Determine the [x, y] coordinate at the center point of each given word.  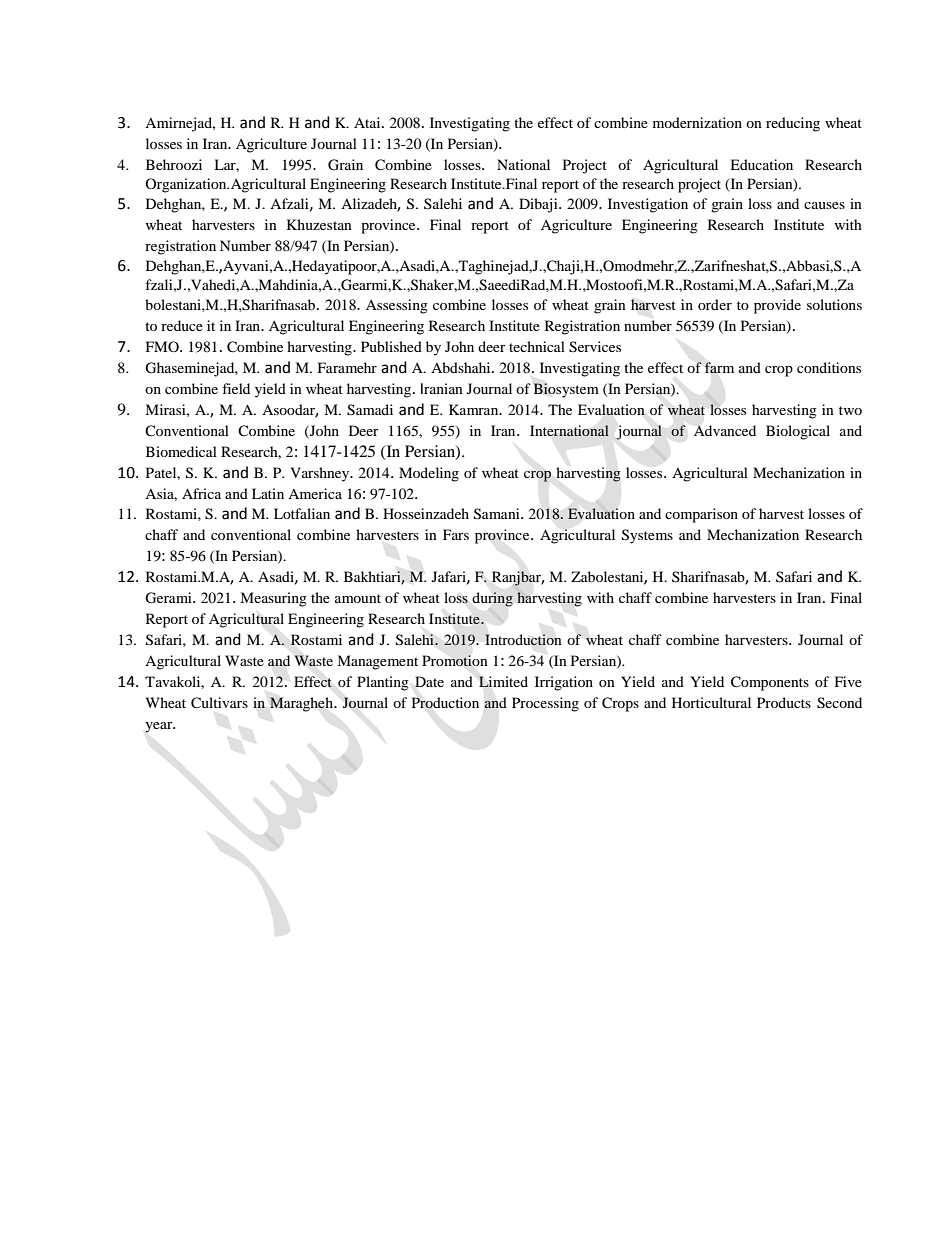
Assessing [397, 306]
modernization [697, 122]
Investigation [648, 205]
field [236, 388]
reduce [182, 325]
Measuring [273, 599]
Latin [268, 493]
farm [719, 368]
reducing [793, 124]
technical [537, 346]
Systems [647, 536]
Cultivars [219, 703]
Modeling [429, 474]
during [493, 599]
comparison [701, 515]
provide [777, 306]
